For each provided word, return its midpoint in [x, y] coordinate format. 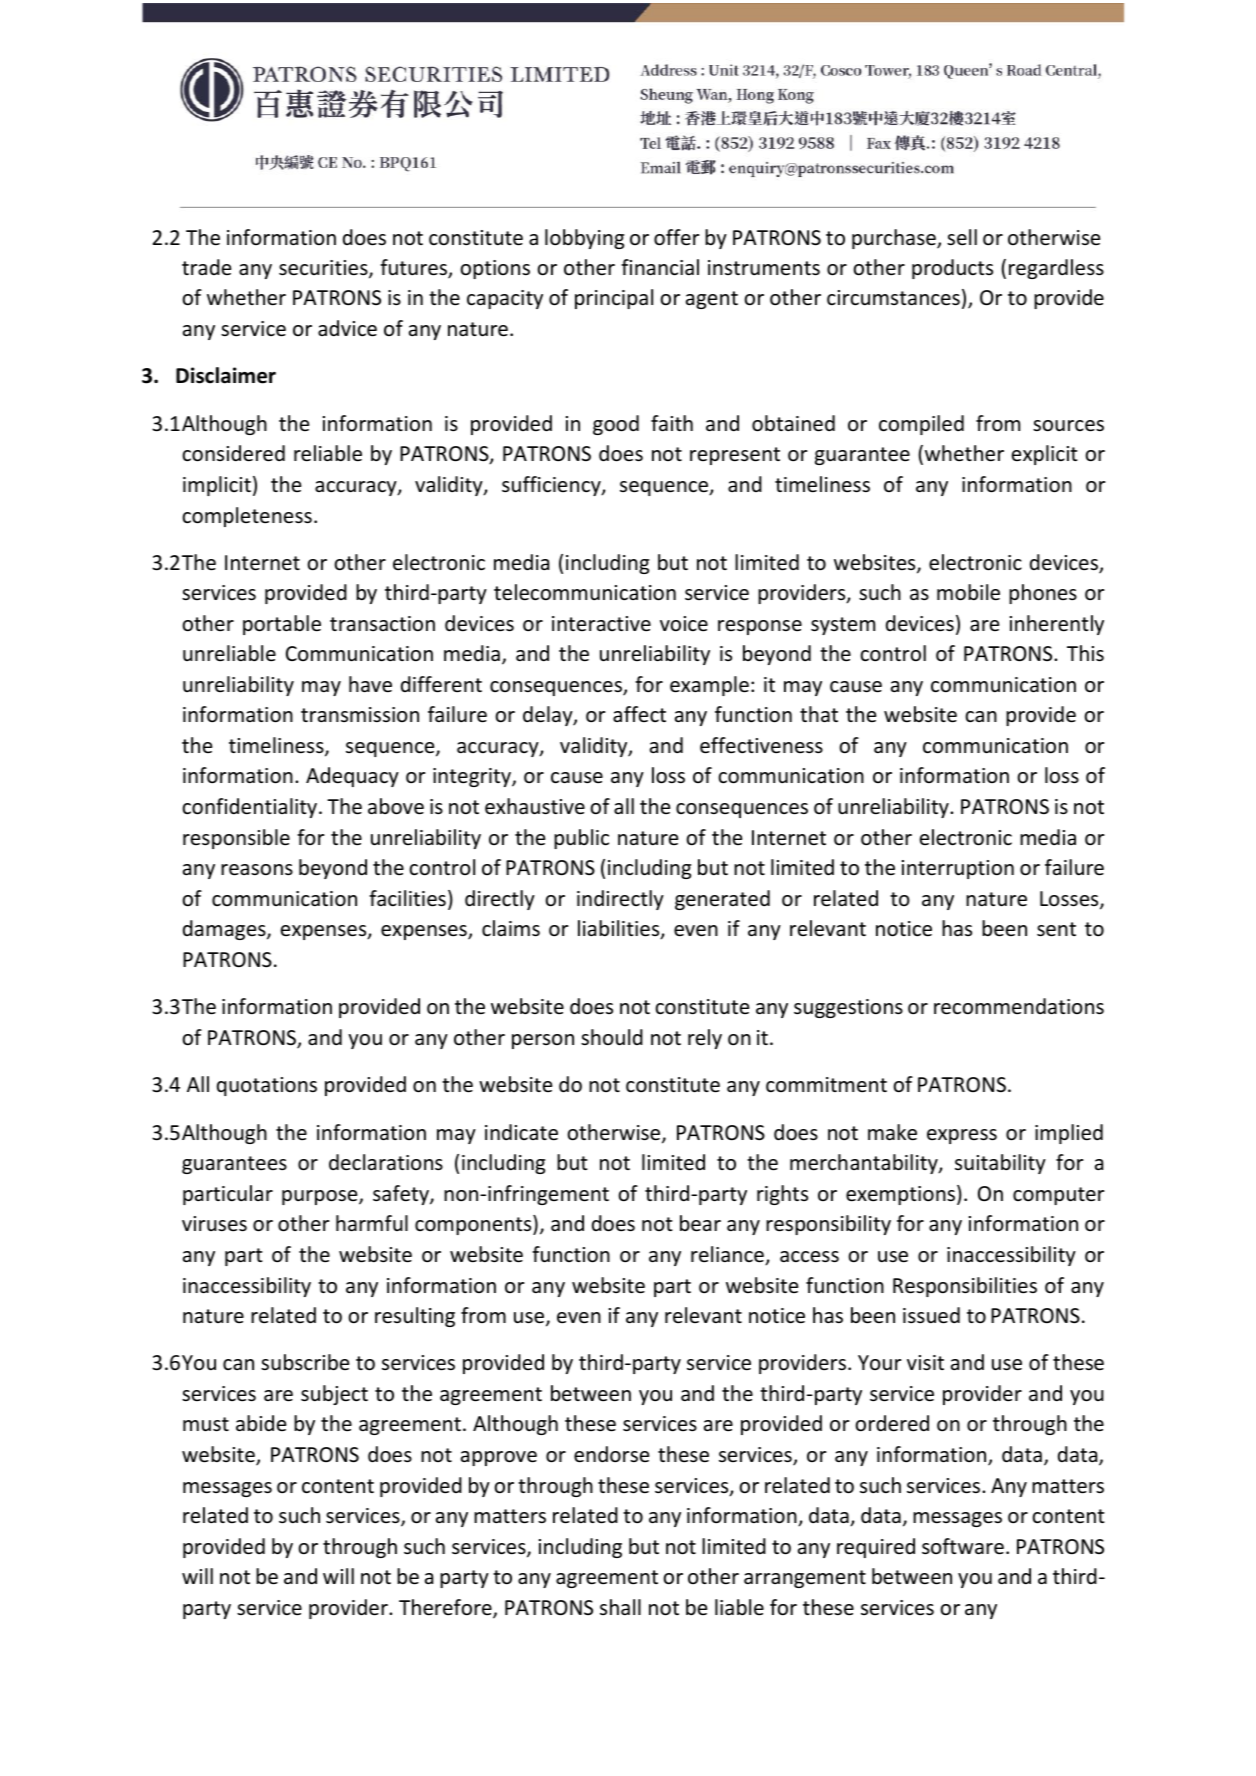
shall [620, 1607]
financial [660, 267]
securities [324, 269]
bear [700, 1223]
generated [722, 900]
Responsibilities [965, 1287]
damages [225, 930]
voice [684, 624]
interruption [958, 869]
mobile [968, 592]
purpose [321, 1197]
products [952, 269]
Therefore [446, 1608]
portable [282, 625]
